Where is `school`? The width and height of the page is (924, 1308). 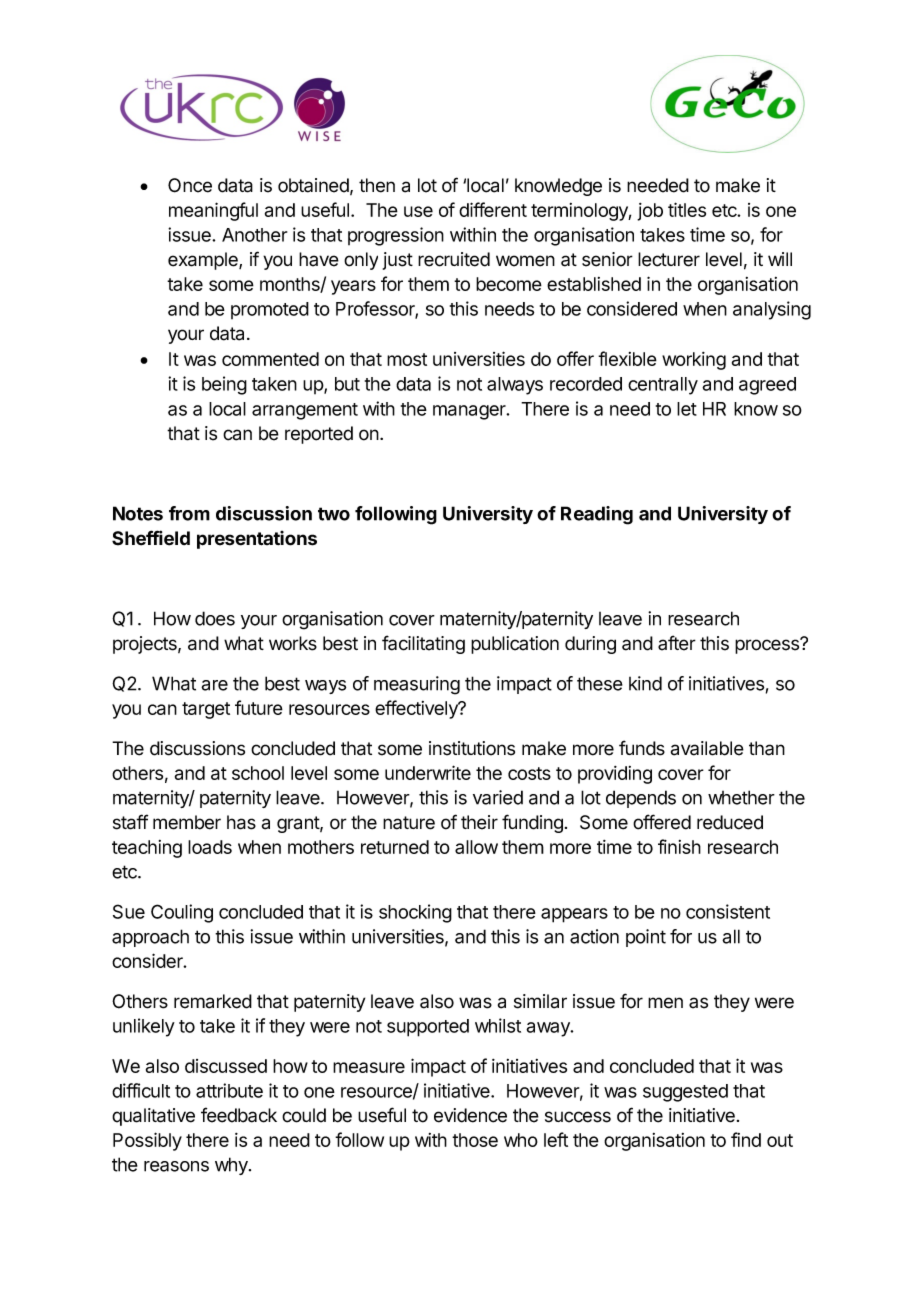
school is located at coordinates (258, 773).
